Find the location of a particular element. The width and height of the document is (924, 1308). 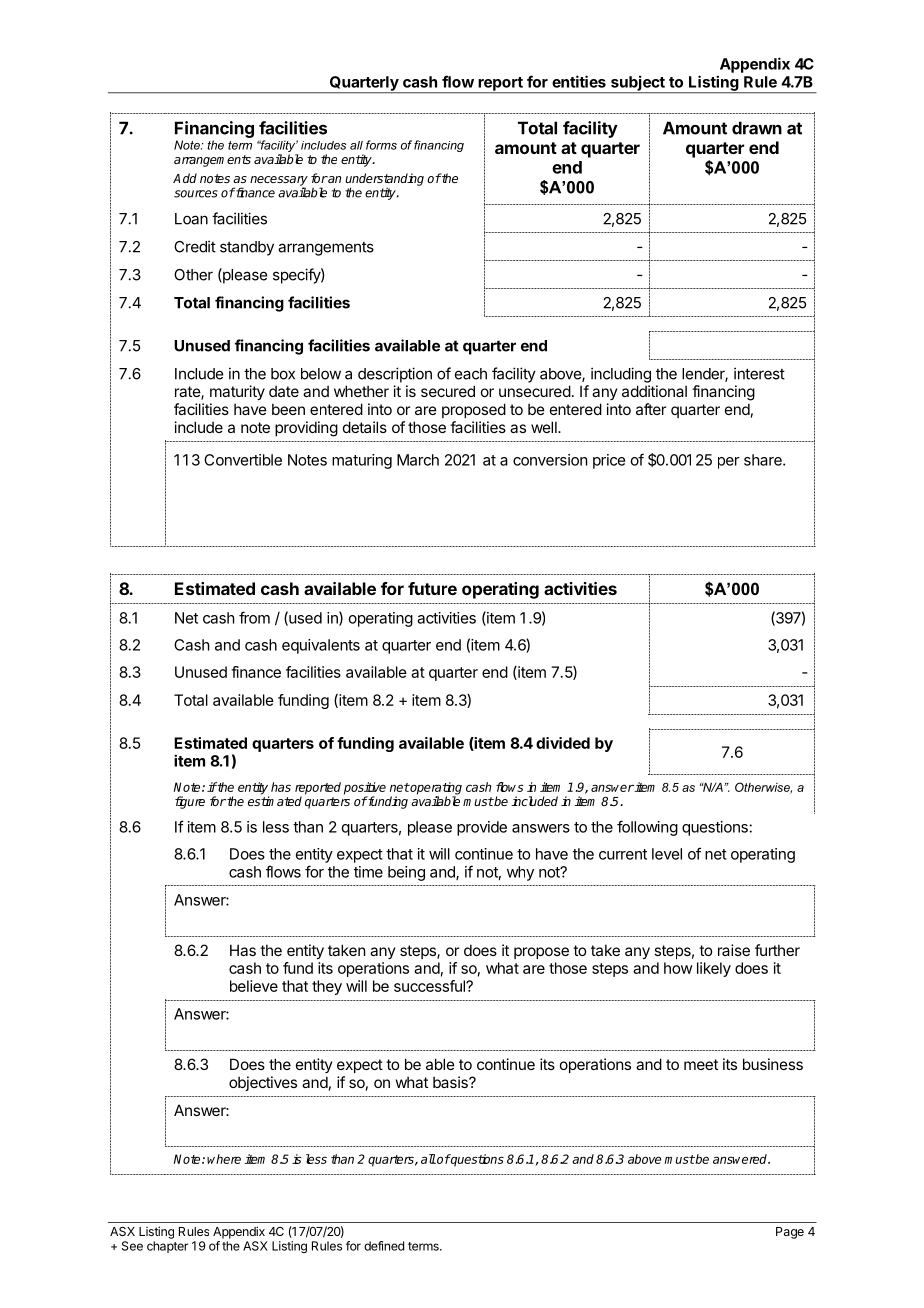

sources is located at coordinates (196, 194).
